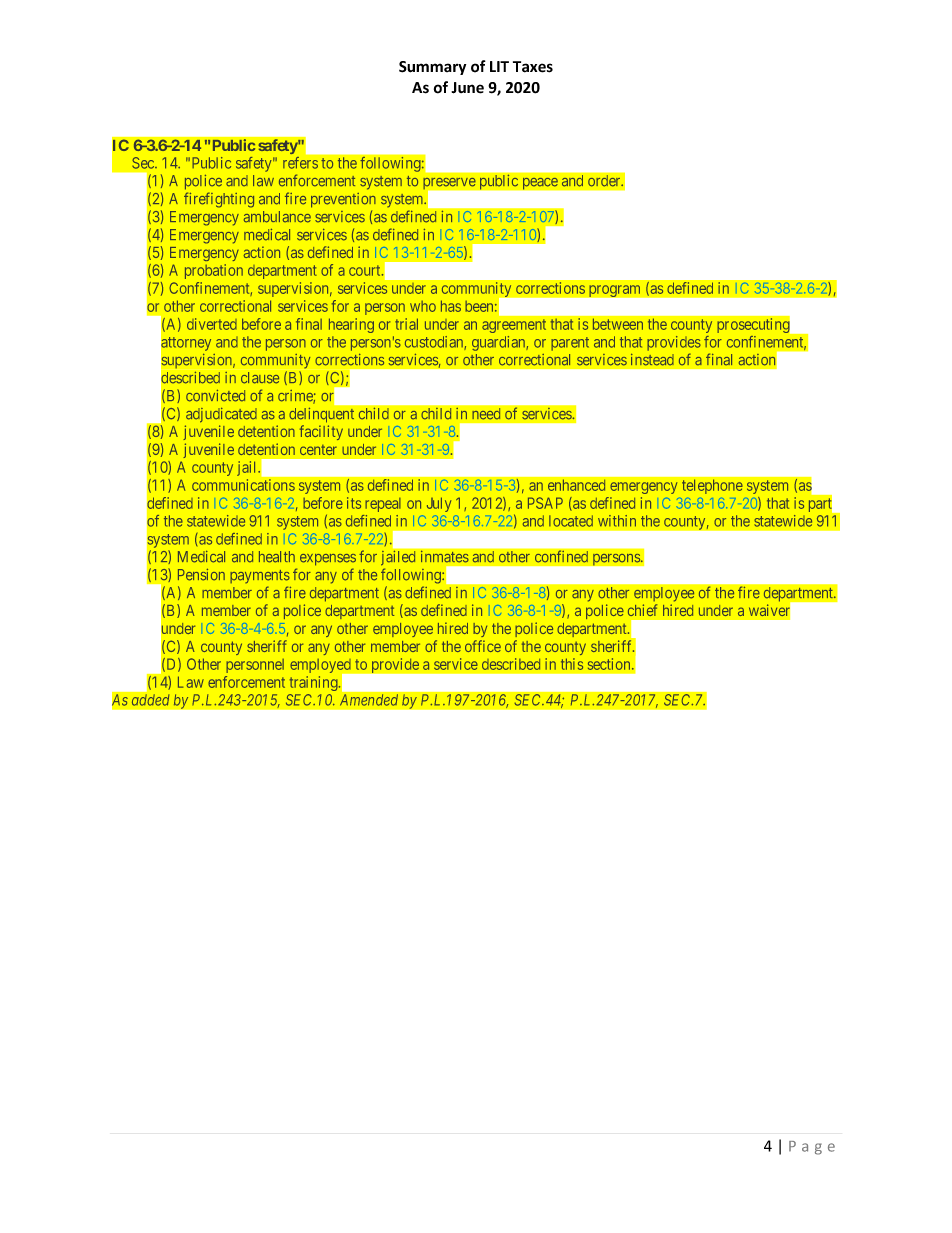 Image resolution: width=952 pixels, height=1233 pixels. I want to click on convicted, so click(215, 396).
